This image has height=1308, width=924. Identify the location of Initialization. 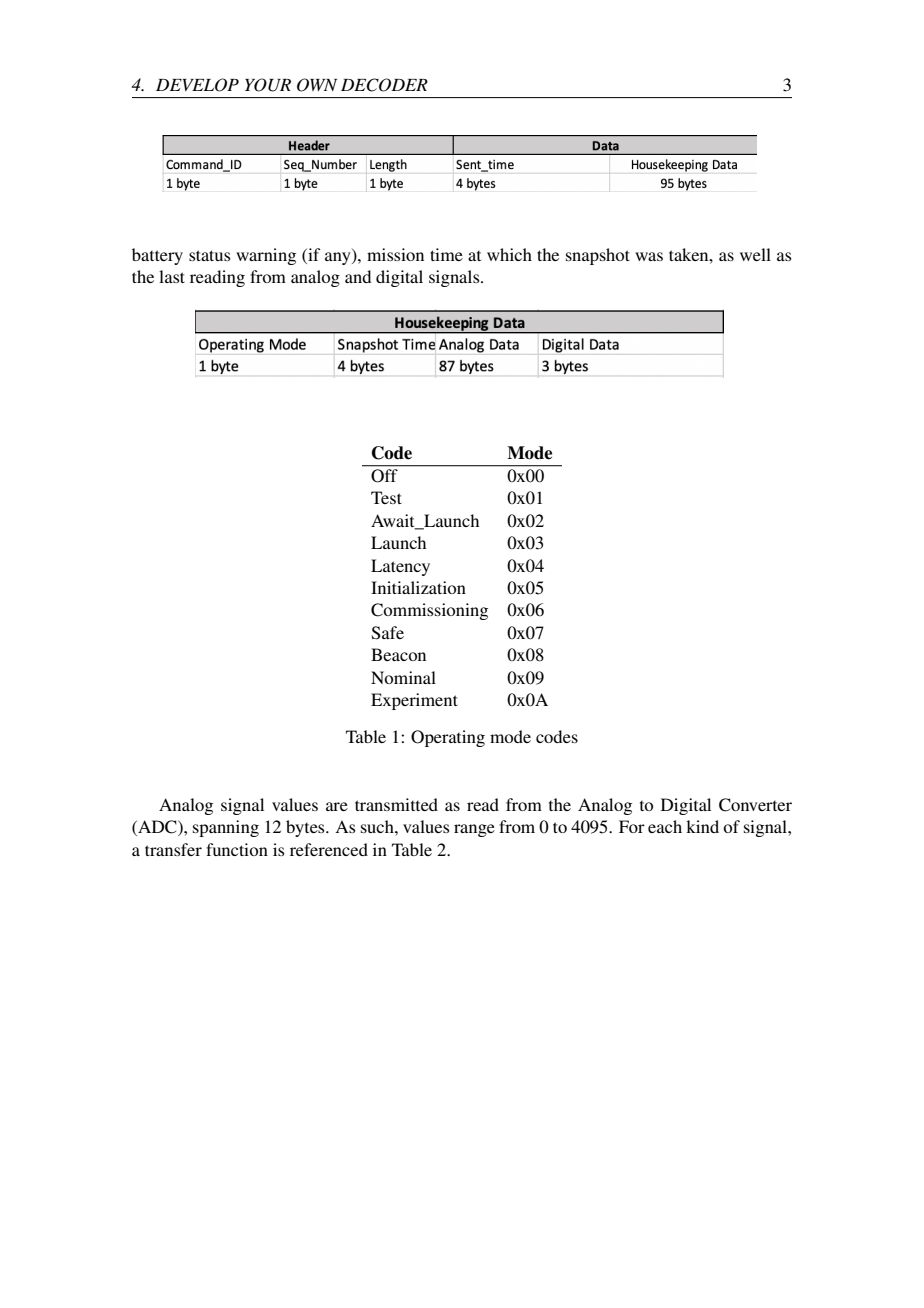
(418, 587).
